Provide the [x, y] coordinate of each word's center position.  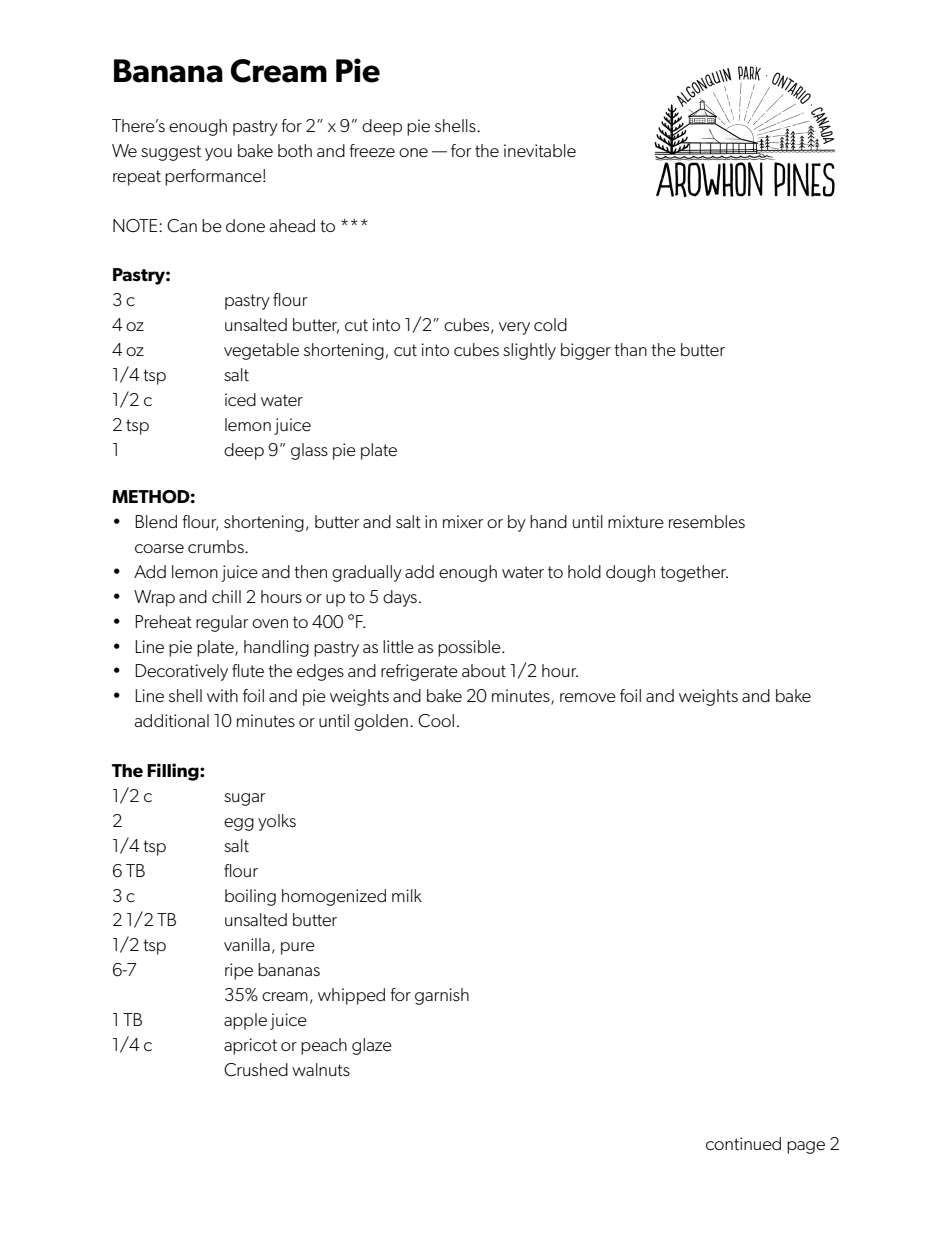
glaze [372, 1046]
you [218, 154]
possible [470, 648]
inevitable [540, 150]
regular [222, 623]
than [630, 349]
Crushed [256, 1070]
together [694, 573]
